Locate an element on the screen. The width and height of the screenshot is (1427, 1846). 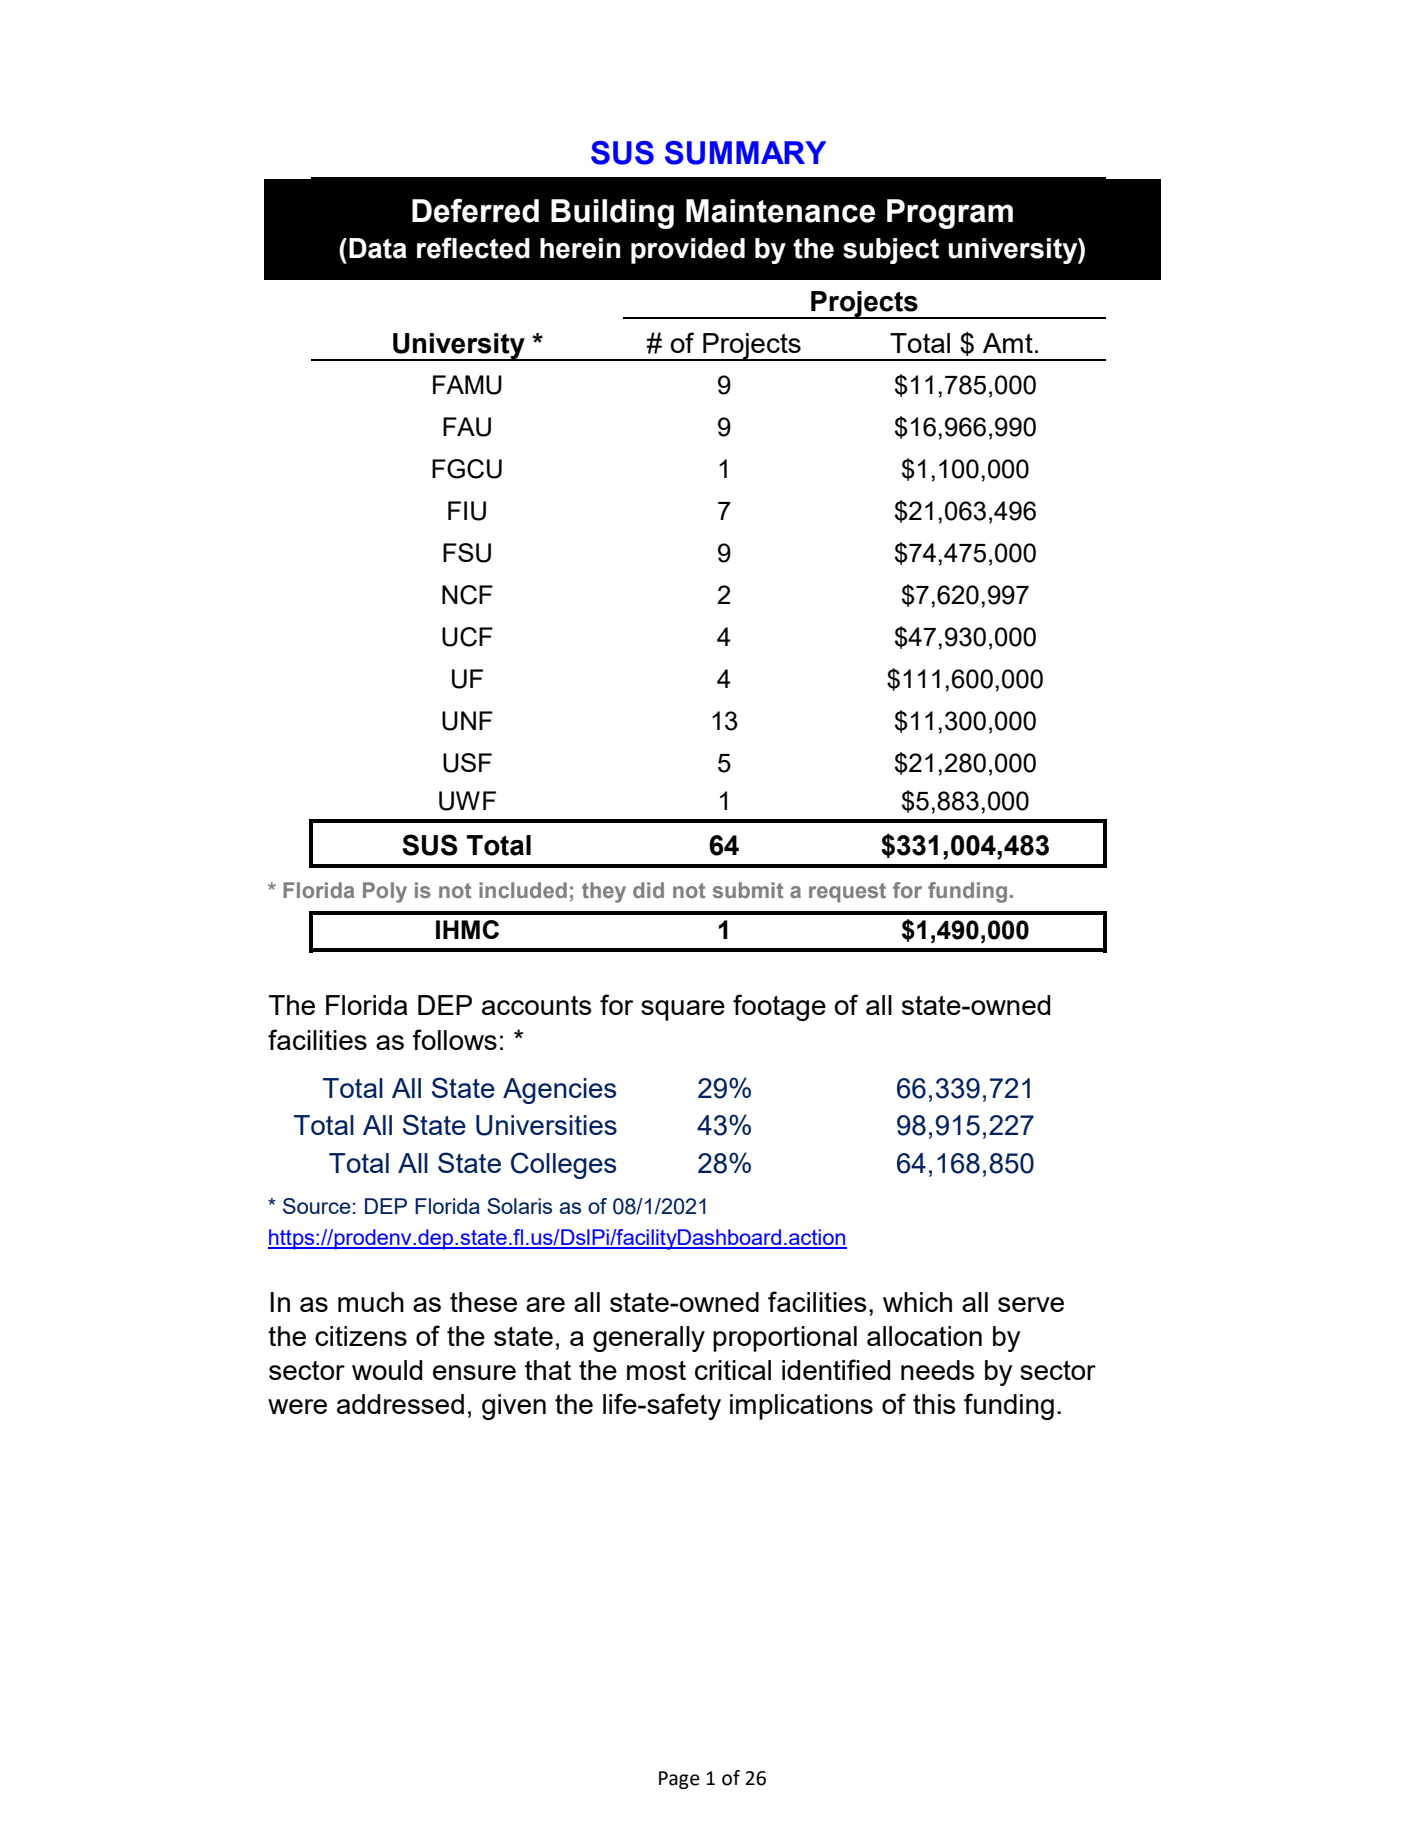
provided is located at coordinates (688, 251).
